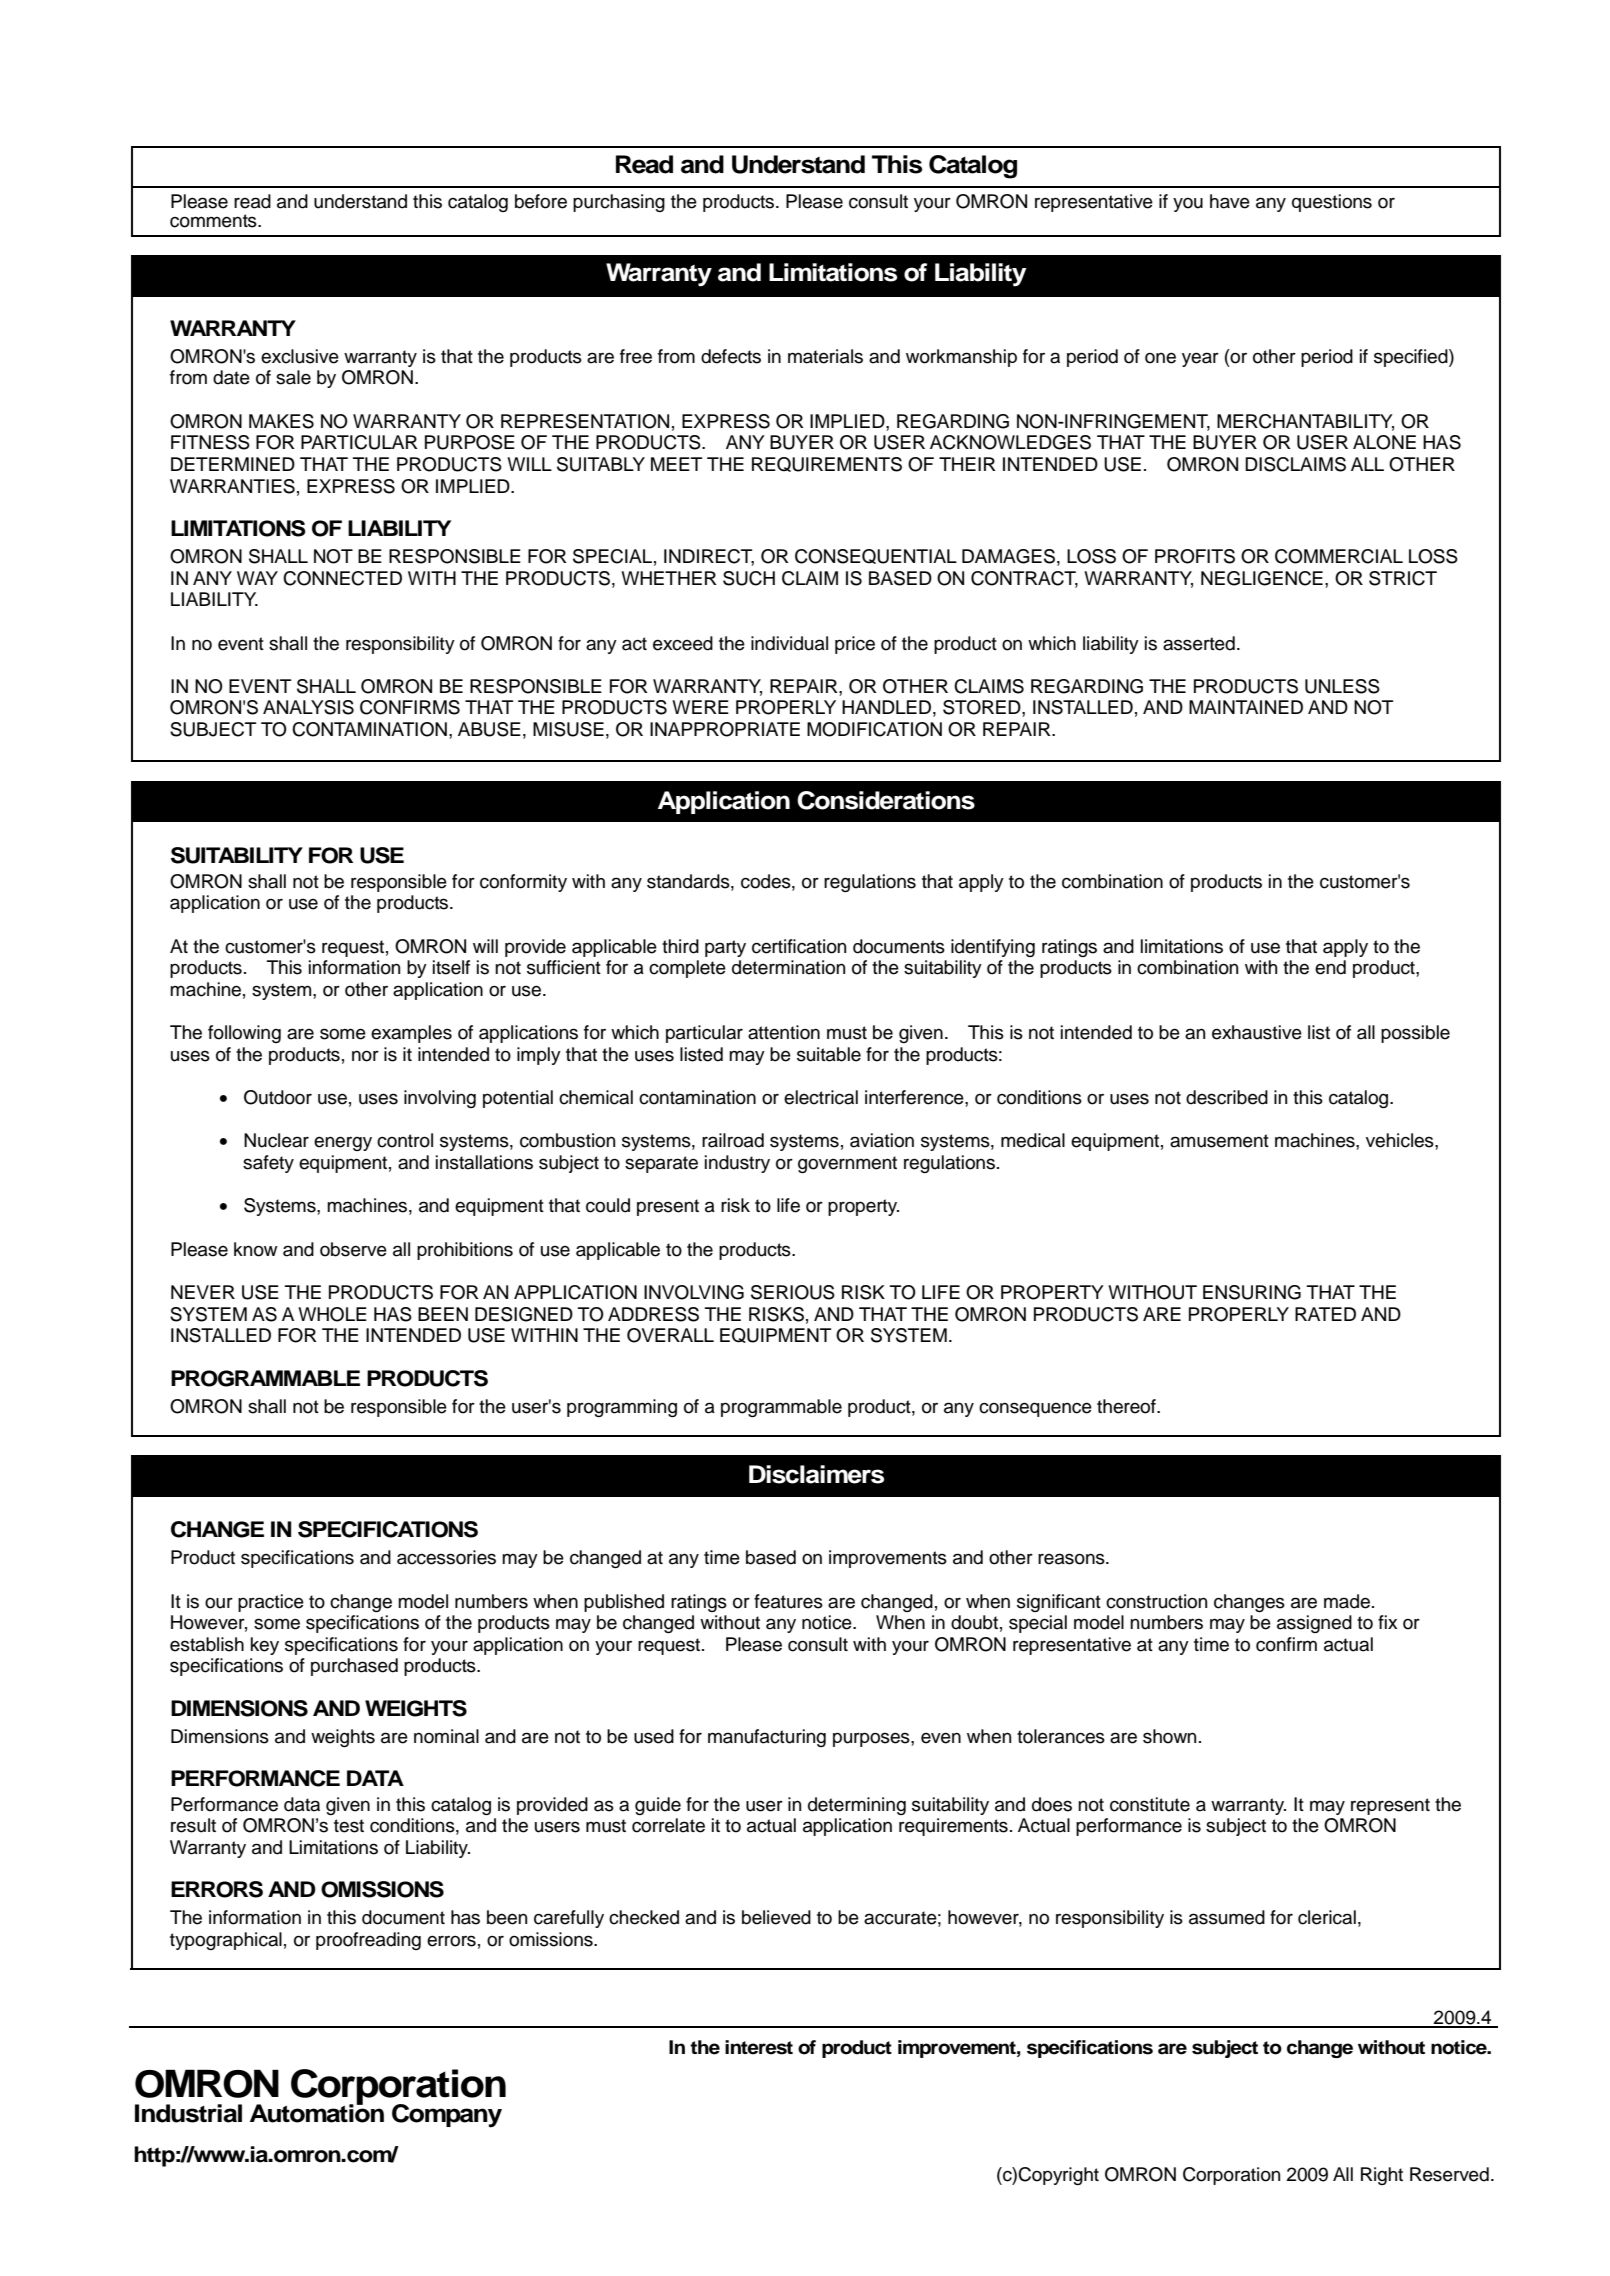  I want to click on questions, so click(1332, 203).
